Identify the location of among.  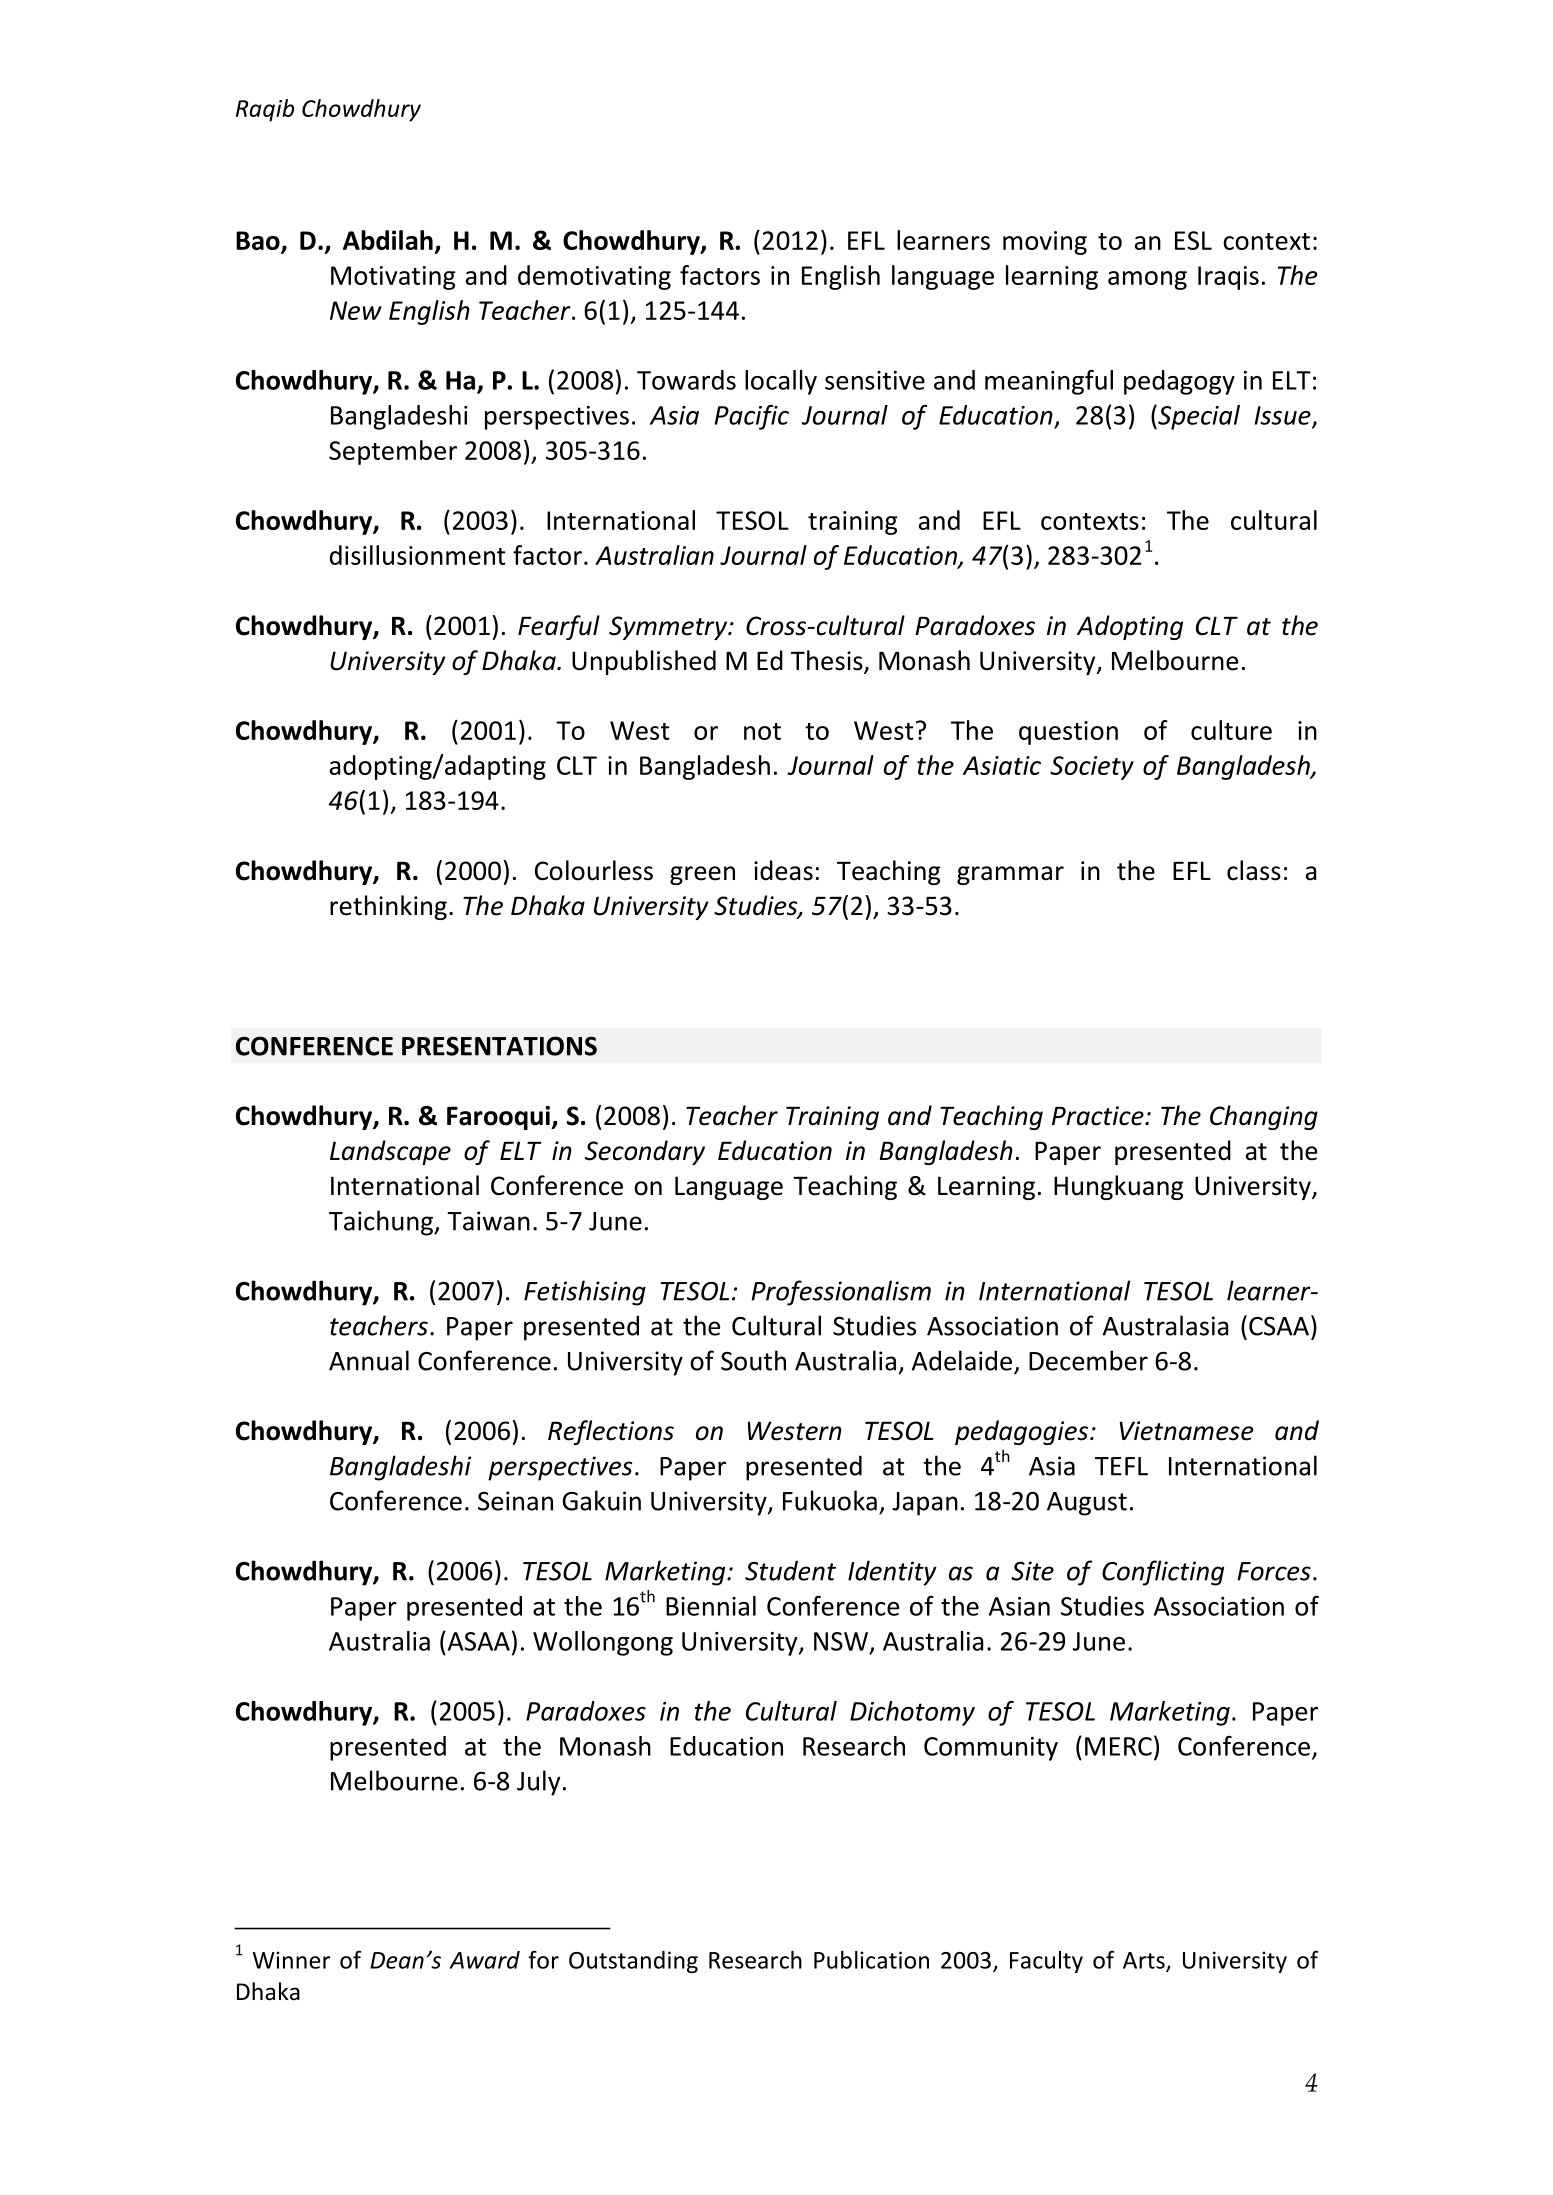
(1147, 280).
